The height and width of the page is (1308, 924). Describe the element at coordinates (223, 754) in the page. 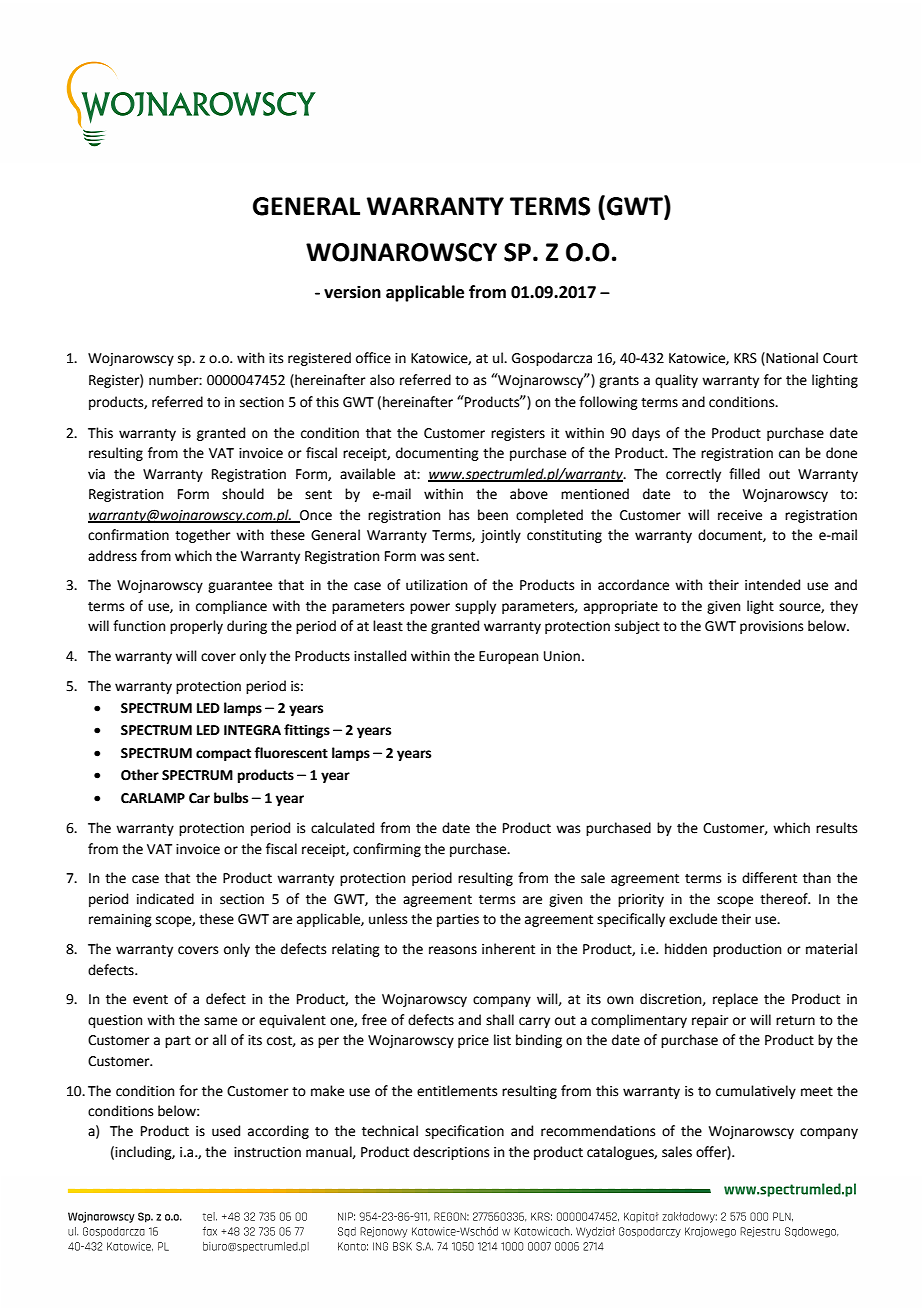

I see `compact` at that location.
